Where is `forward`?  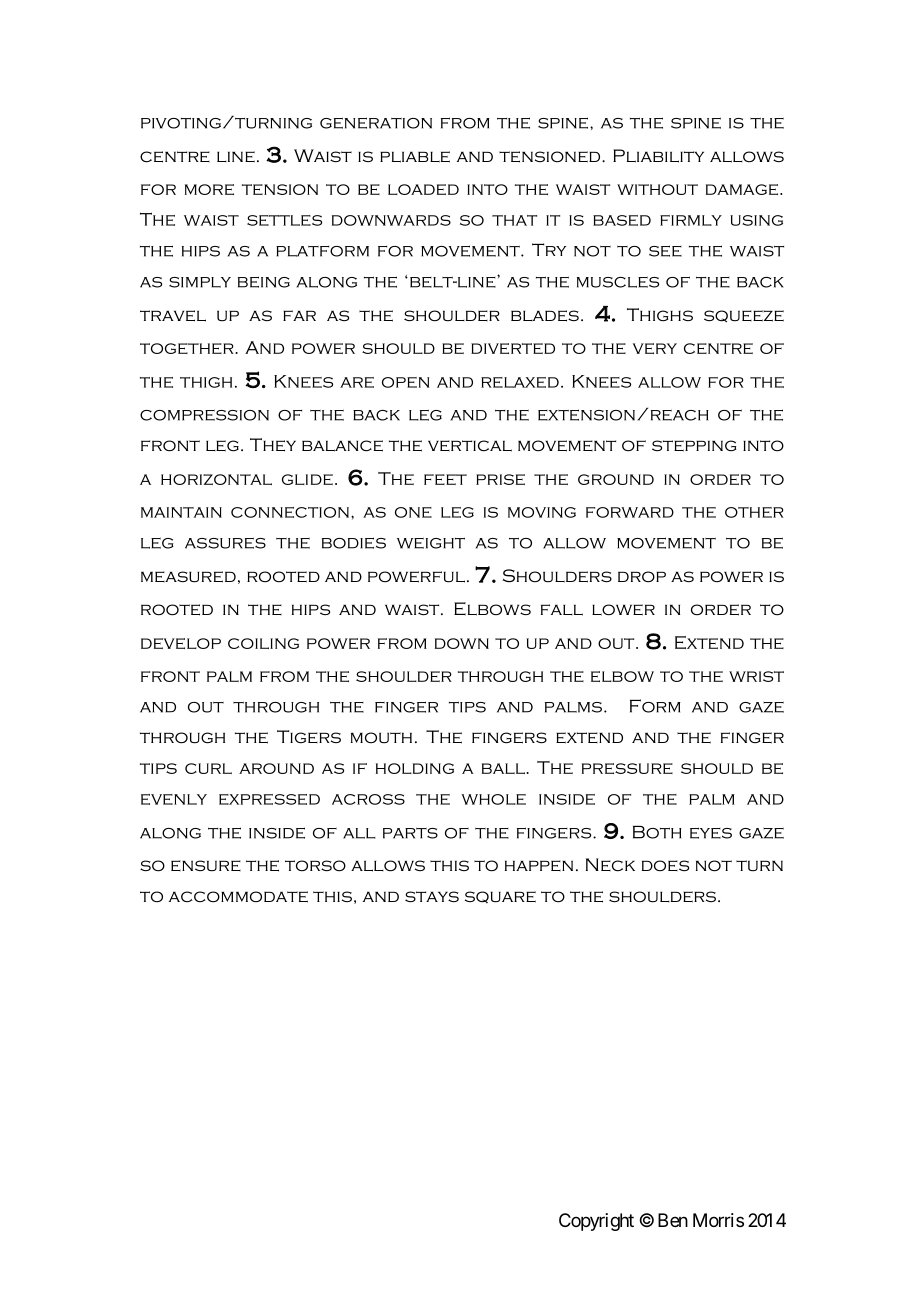 forward is located at coordinates (630, 512).
